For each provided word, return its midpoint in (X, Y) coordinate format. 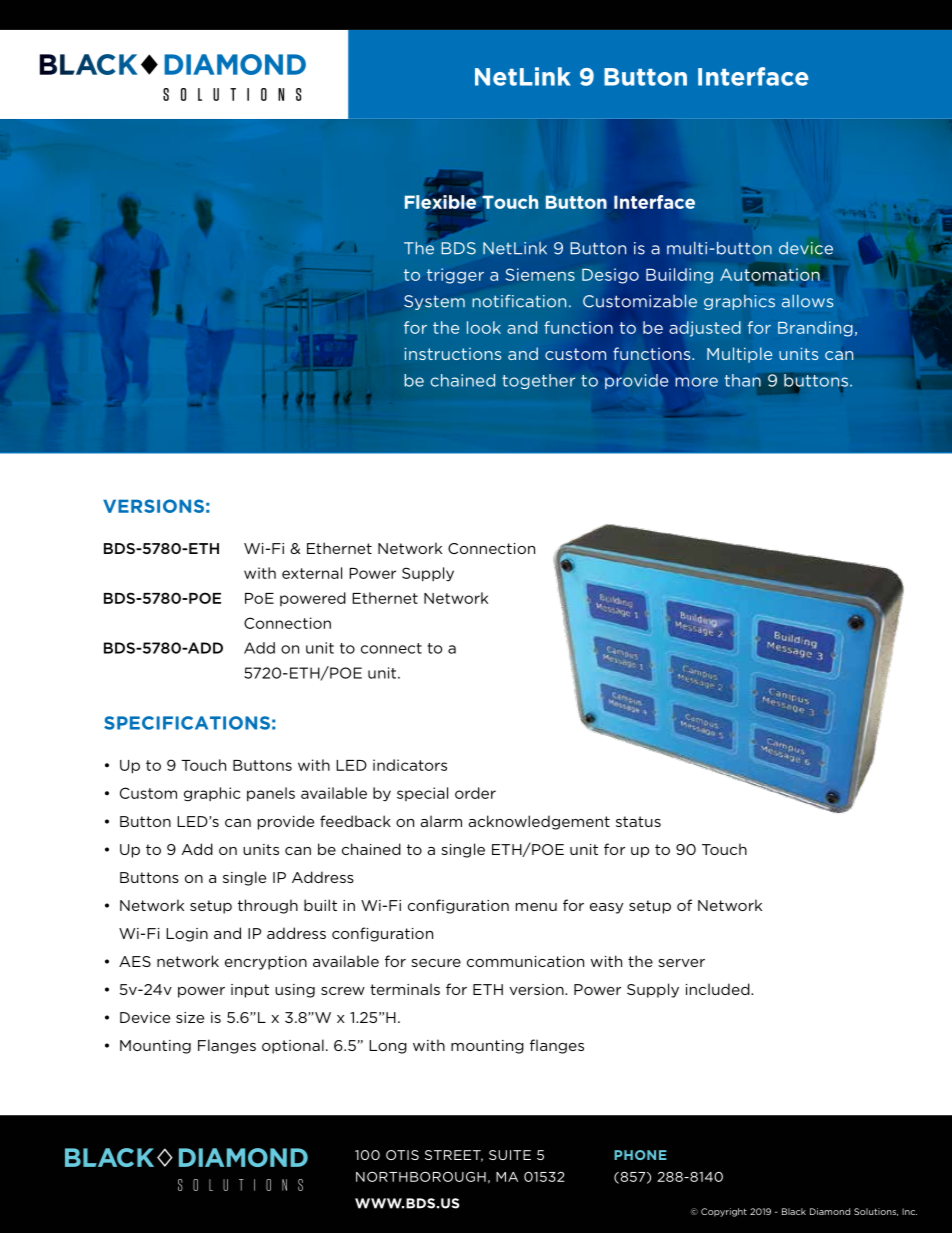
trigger (455, 276)
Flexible (440, 202)
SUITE (510, 1155)
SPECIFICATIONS (187, 723)
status (638, 821)
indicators (410, 765)
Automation (770, 274)
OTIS (402, 1155)
